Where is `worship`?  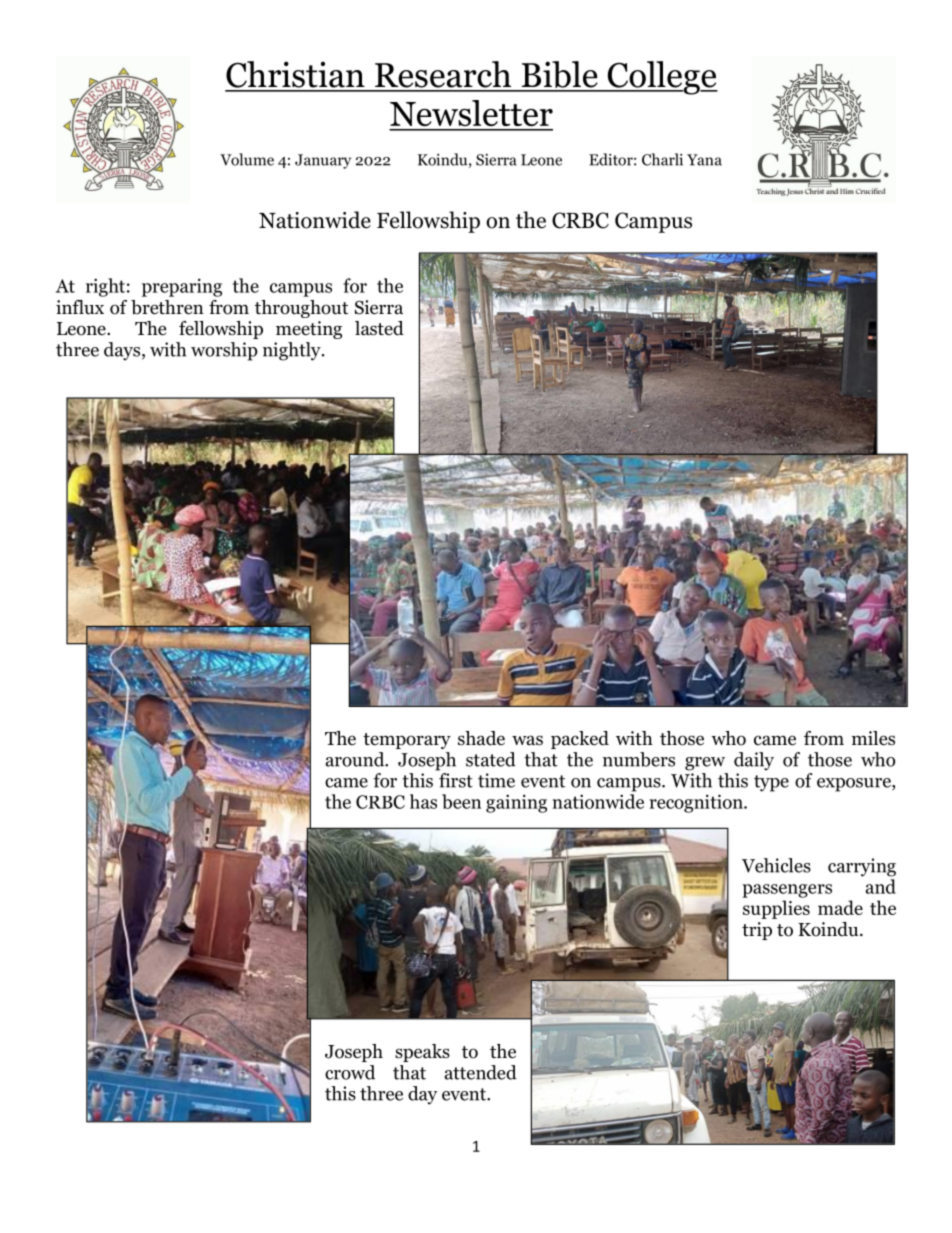
worship is located at coordinates (224, 351).
